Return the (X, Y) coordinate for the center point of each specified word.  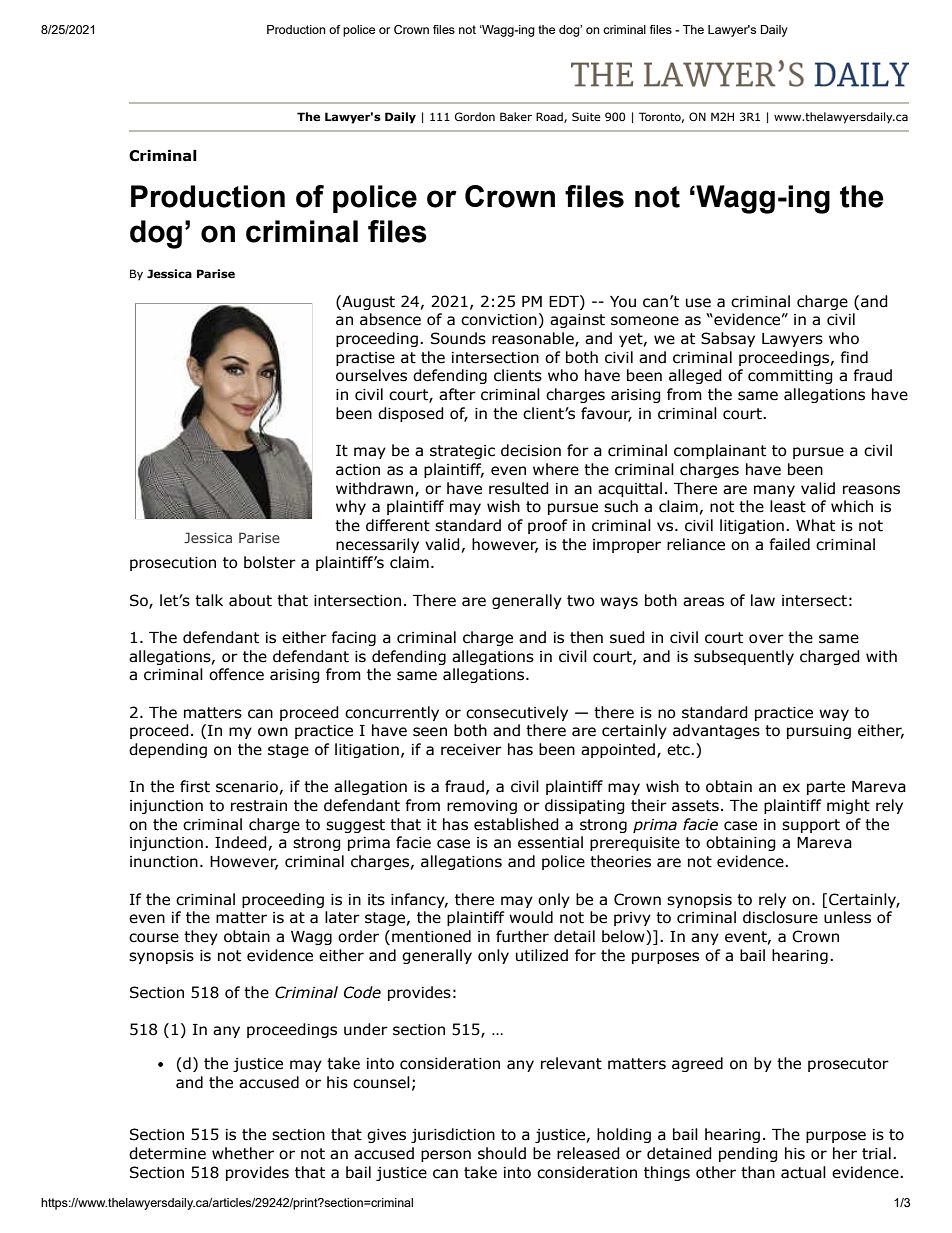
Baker (516, 116)
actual (803, 1172)
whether (243, 1153)
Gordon (475, 116)
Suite (586, 116)
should (502, 1153)
